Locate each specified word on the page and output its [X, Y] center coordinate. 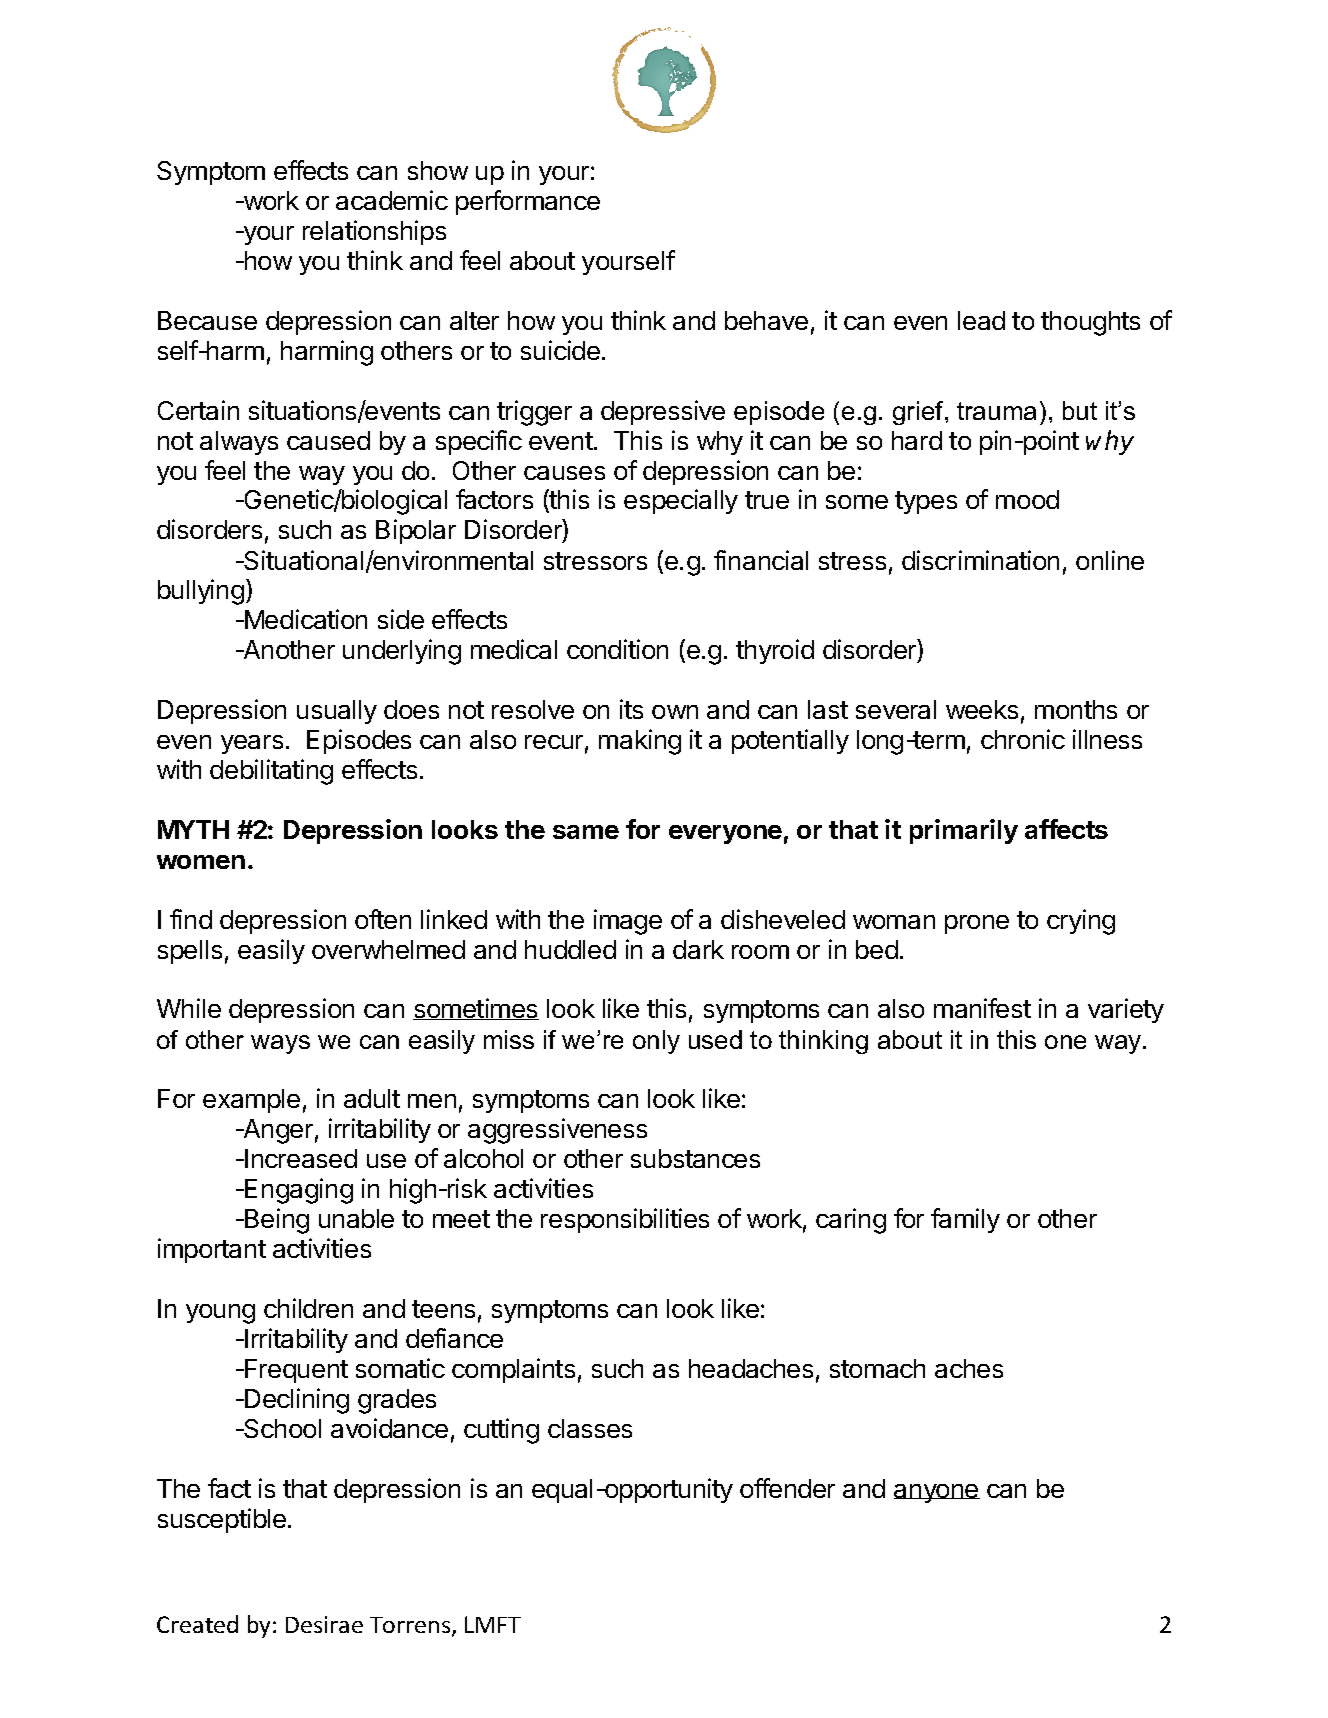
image [628, 922]
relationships [374, 232]
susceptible [222, 1520]
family [965, 1220]
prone [977, 924]
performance [528, 202]
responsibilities [625, 1220]
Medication [305, 619]
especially [681, 501]
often [383, 919]
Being [276, 1221]
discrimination [980, 560]
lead [981, 320]
